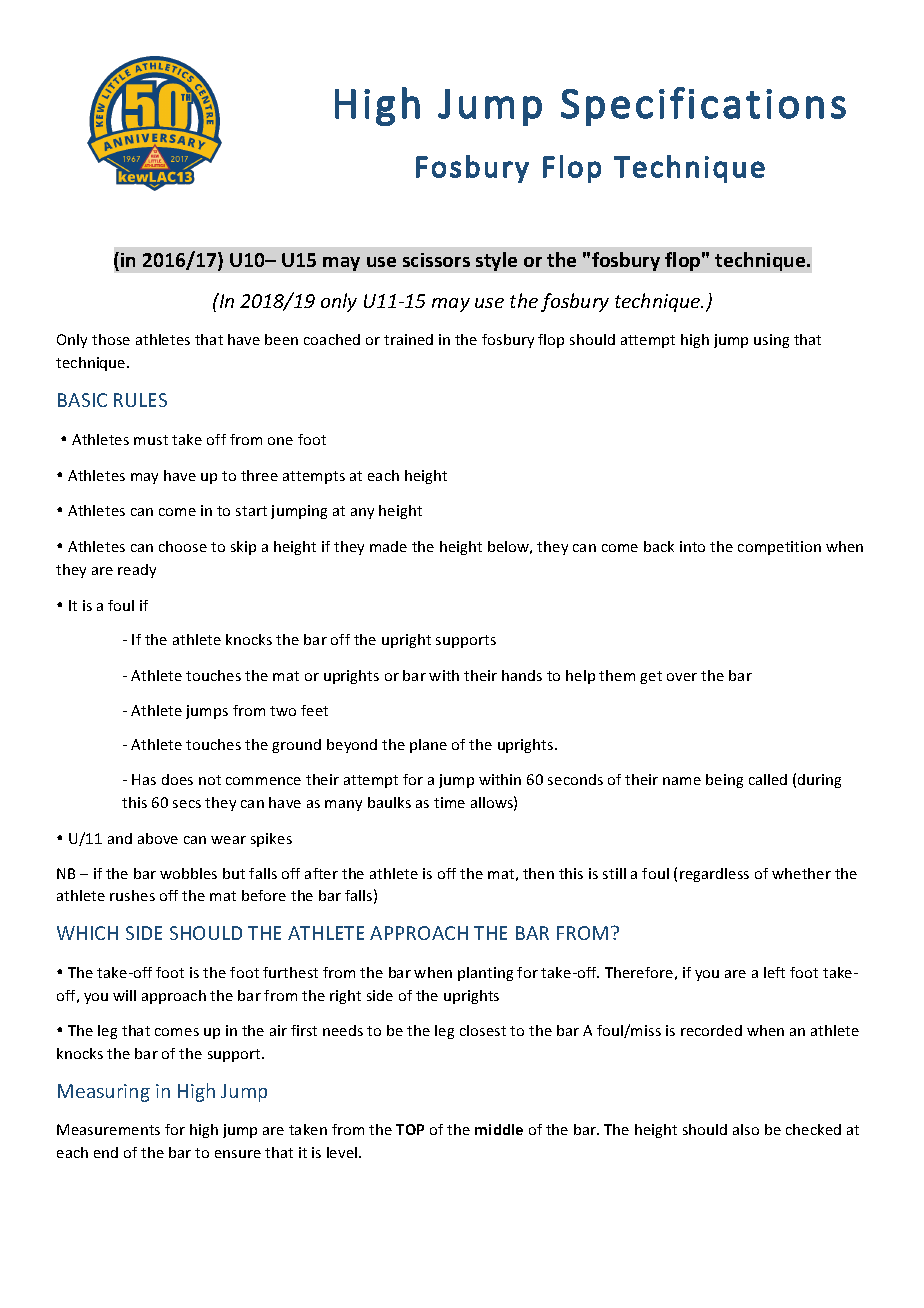 The image size is (924, 1308). Describe the element at coordinates (449, 802) in the document. I see `time` at that location.
